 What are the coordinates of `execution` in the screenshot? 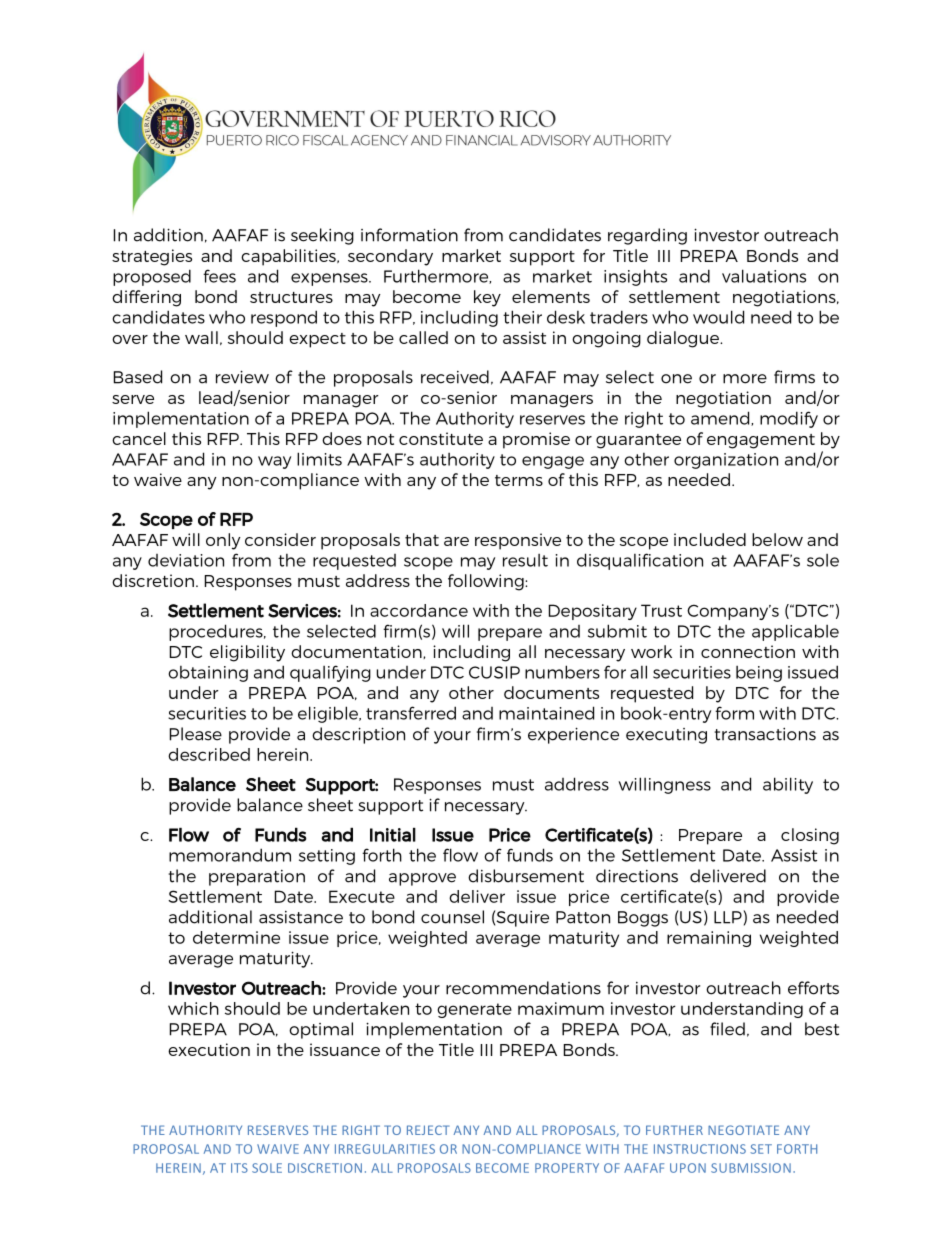 It's located at (209, 1049).
